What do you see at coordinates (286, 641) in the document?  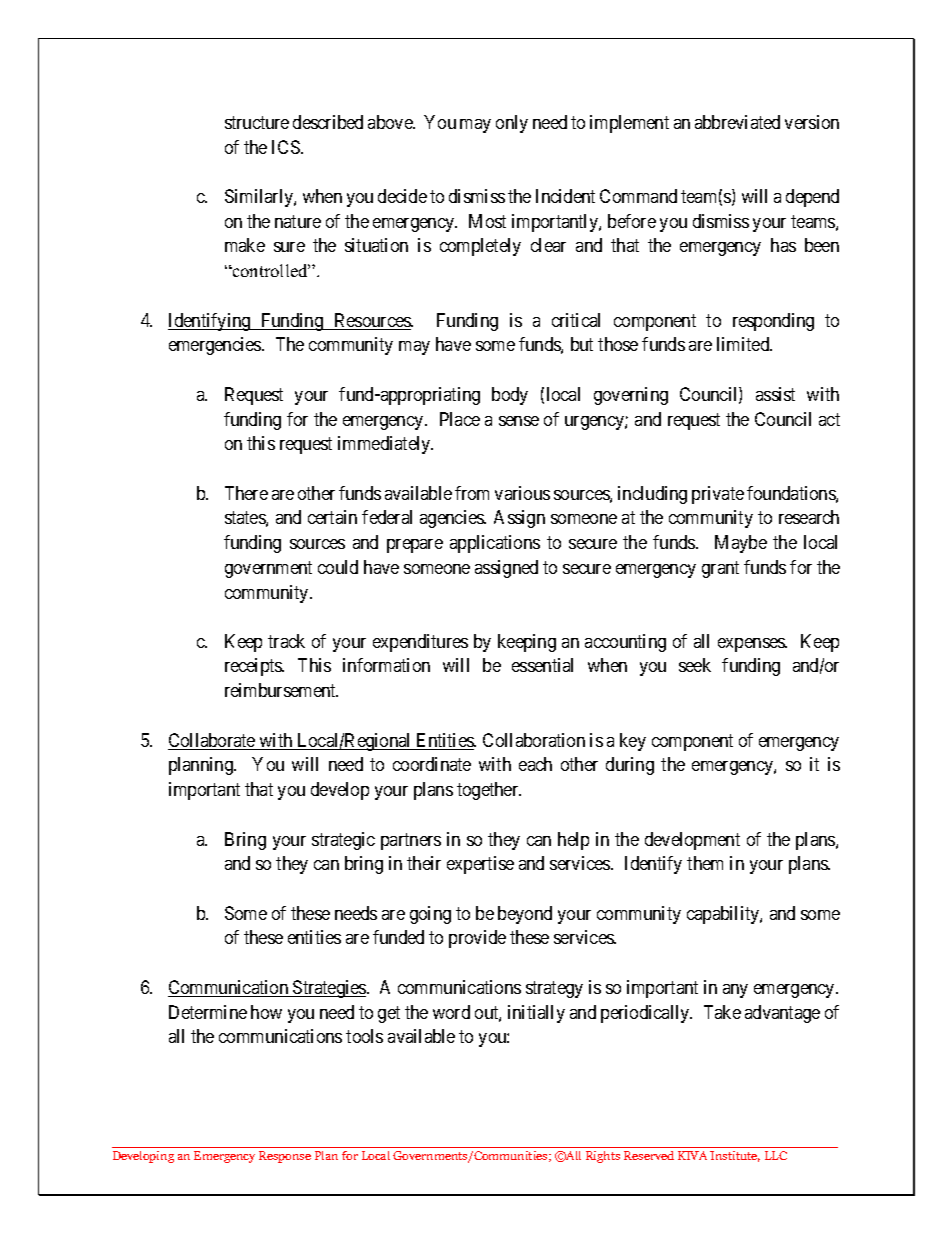 I see `track` at bounding box center [286, 641].
